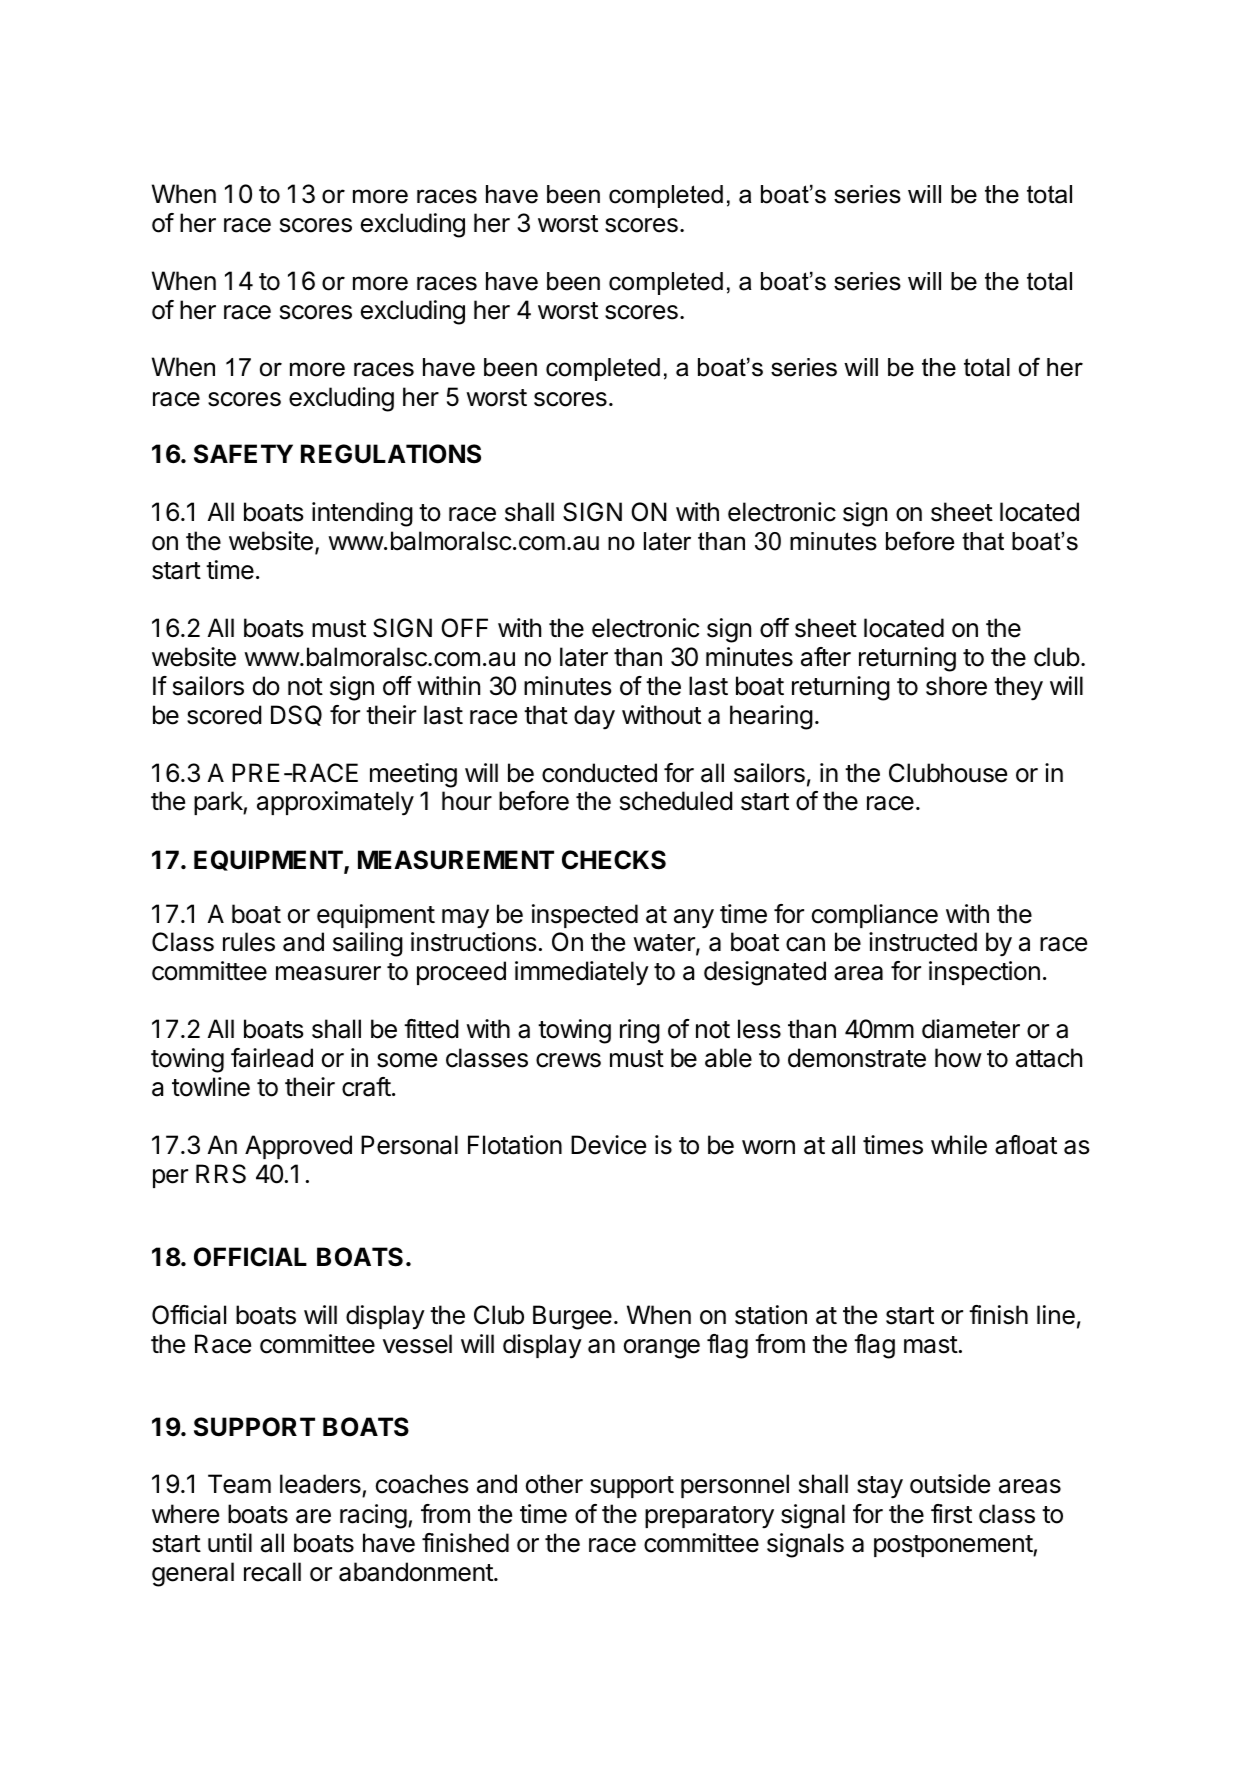 The width and height of the page is (1248, 1765). Describe the element at coordinates (243, 454) in the page. I see `SAFETY` at that location.
